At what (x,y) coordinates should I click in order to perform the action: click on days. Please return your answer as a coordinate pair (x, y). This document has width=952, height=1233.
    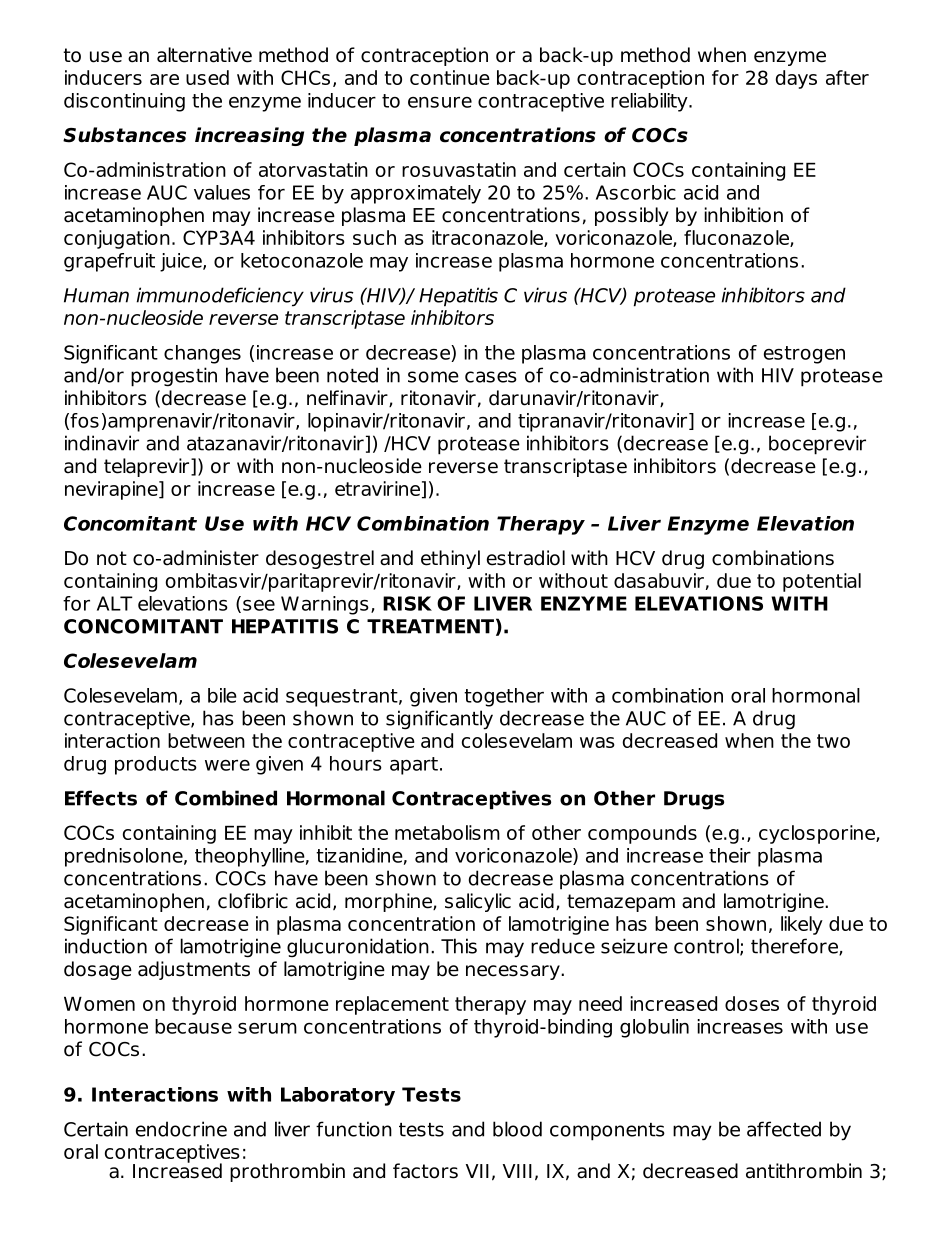
    Looking at the image, I should click on (796, 79).
